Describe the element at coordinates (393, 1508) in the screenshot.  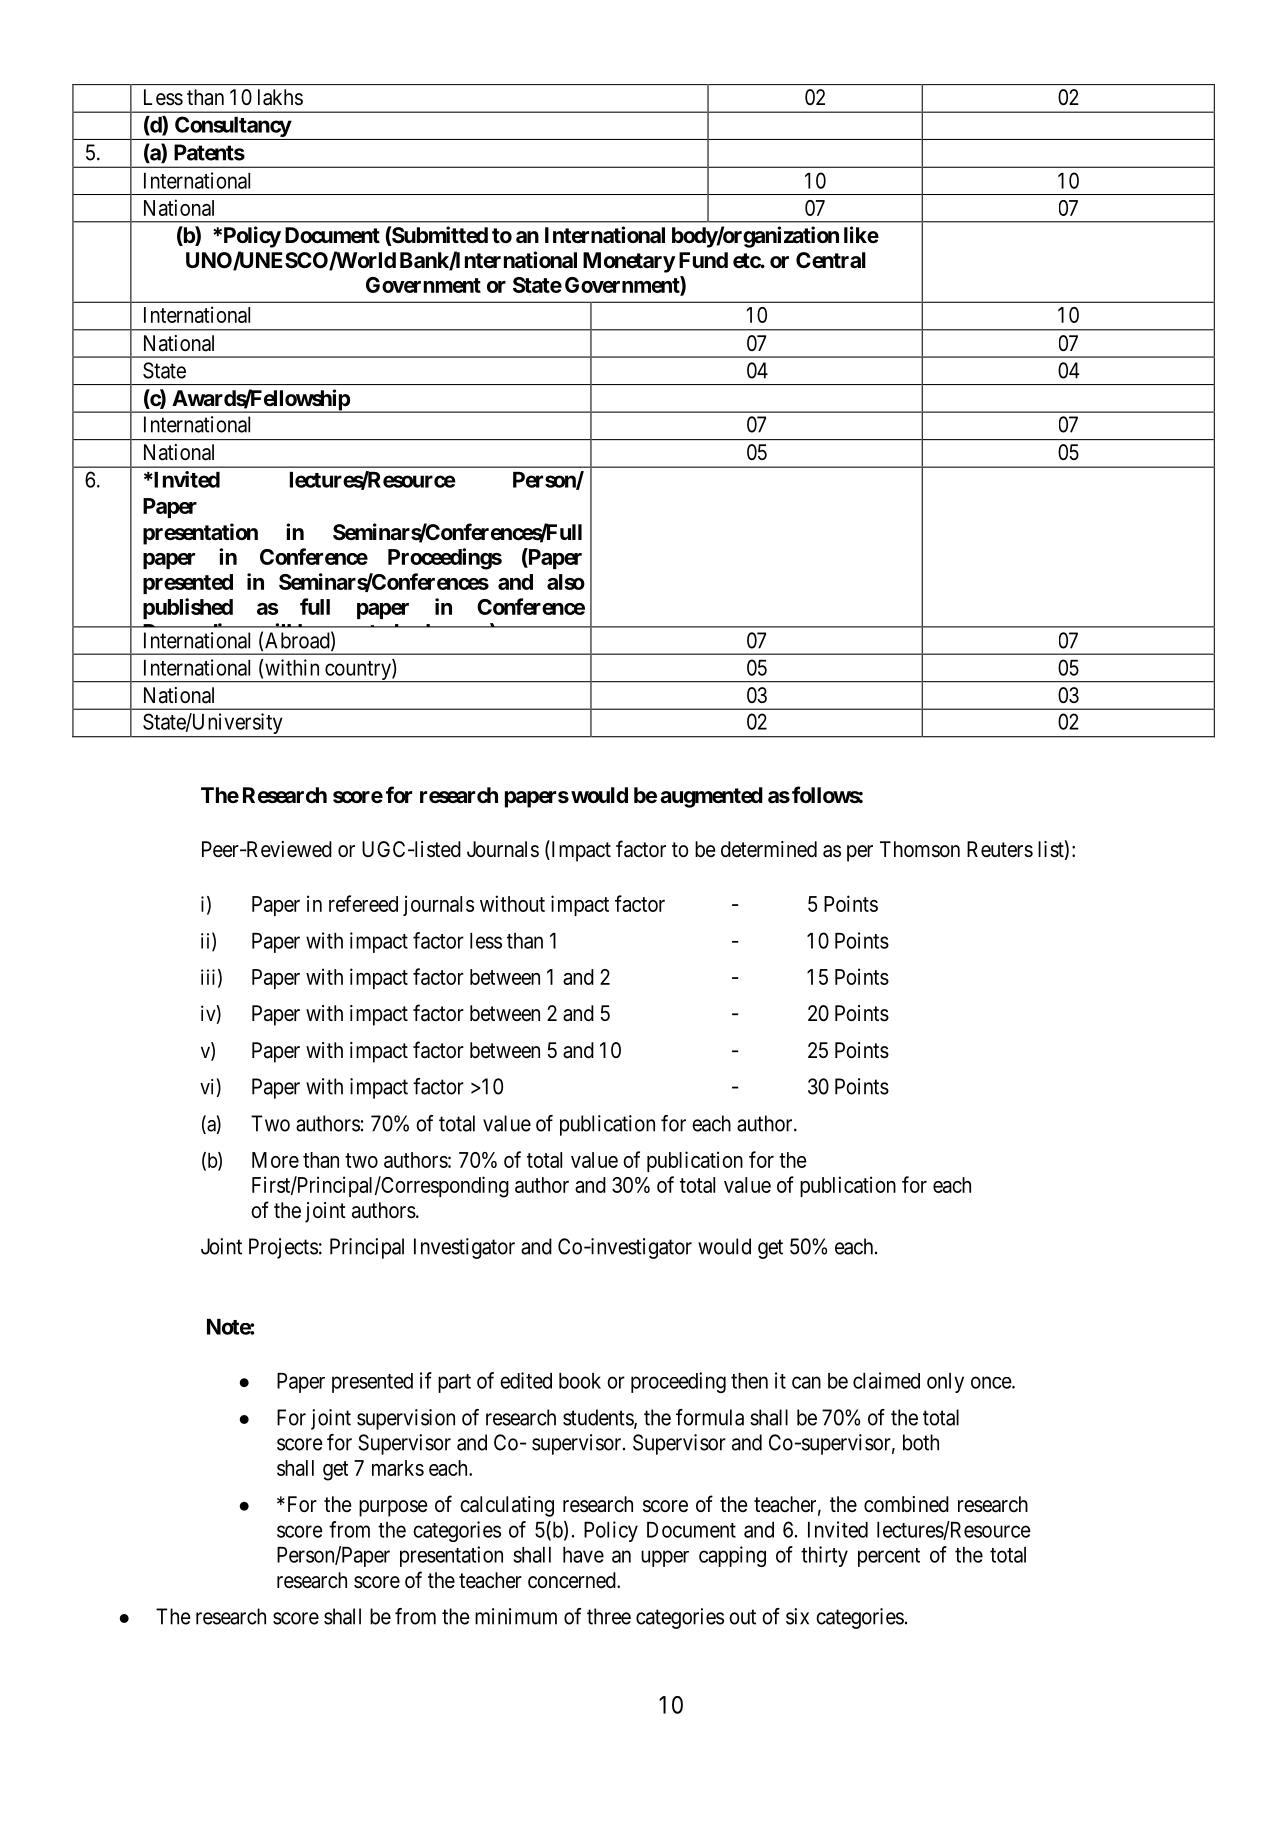
I see `purpose` at that location.
